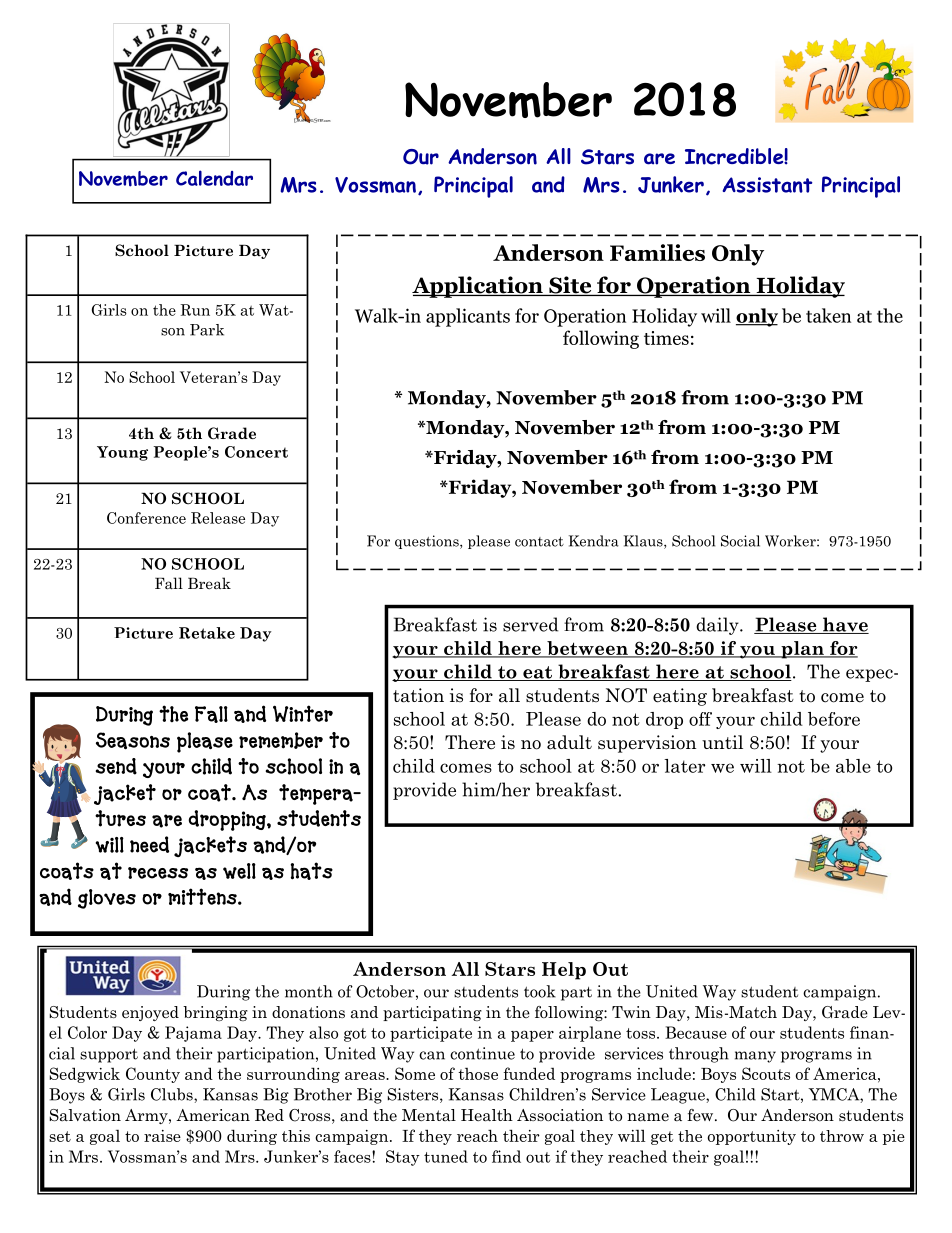 The width and height of the screenshot is (952, 1233). Describe the element at coordinates (767, 185) in the screenshot. I see `Assistant` at that location.
